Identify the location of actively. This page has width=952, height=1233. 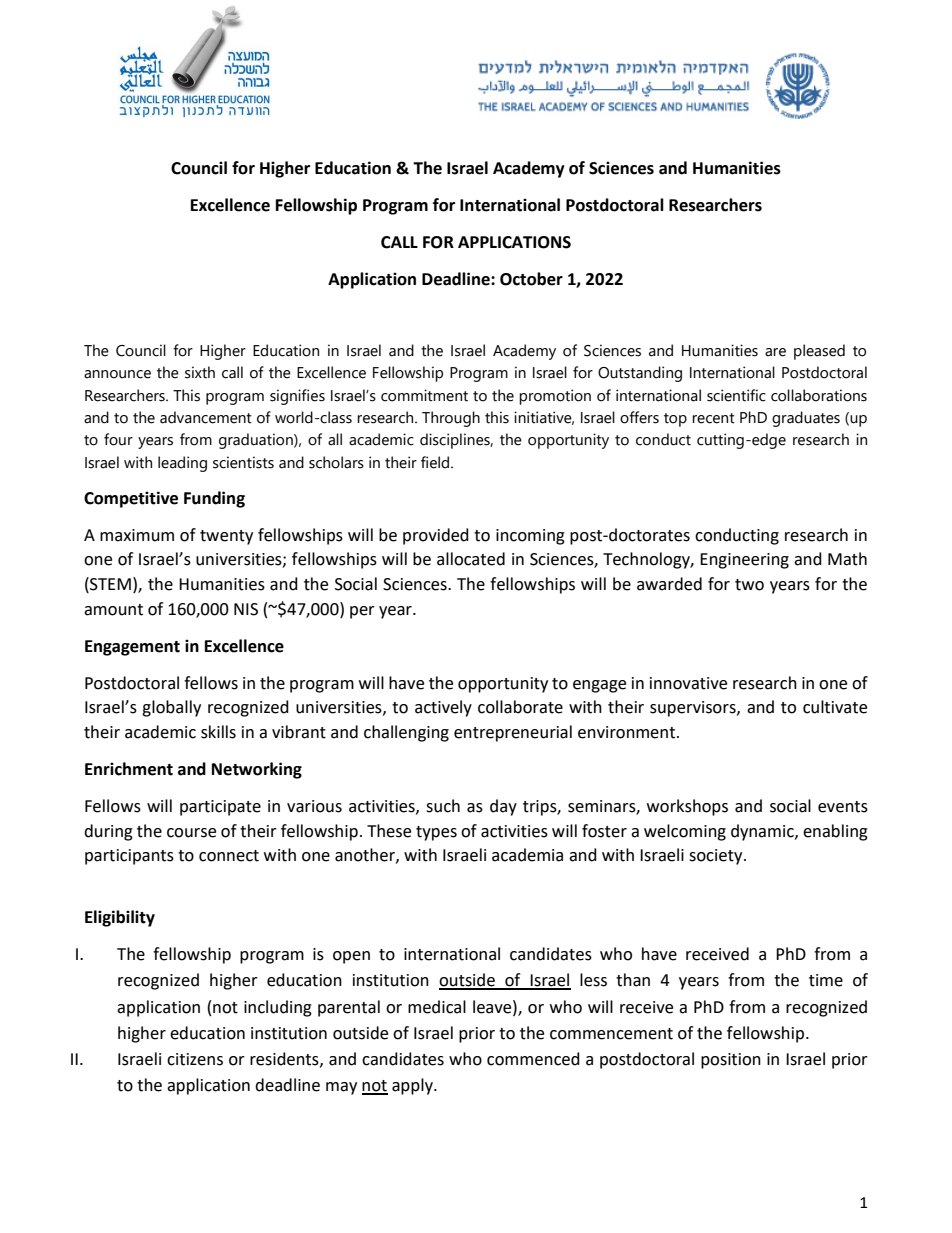
(443, 708).
